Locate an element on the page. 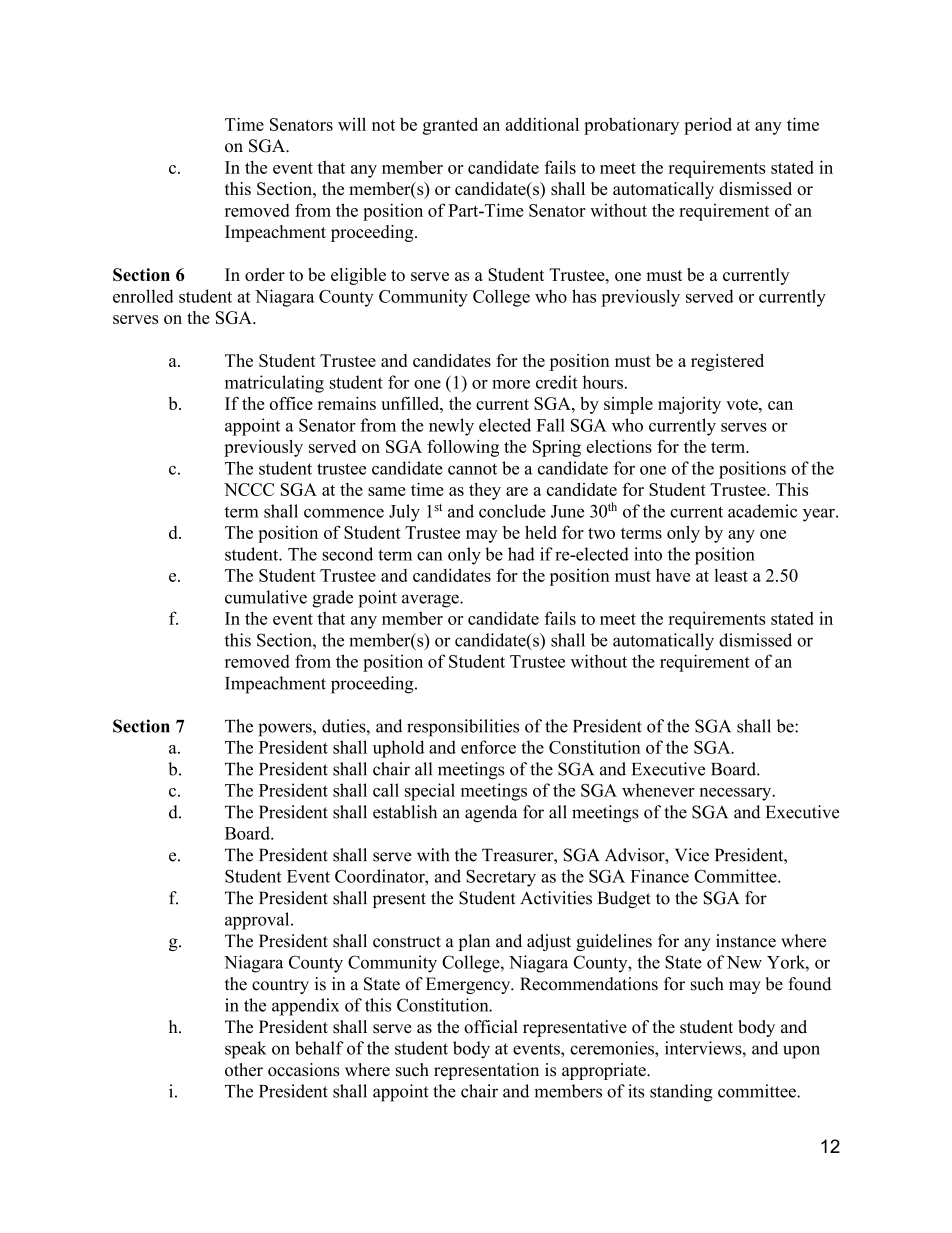  upon is located at coordinates (801, 1052).
